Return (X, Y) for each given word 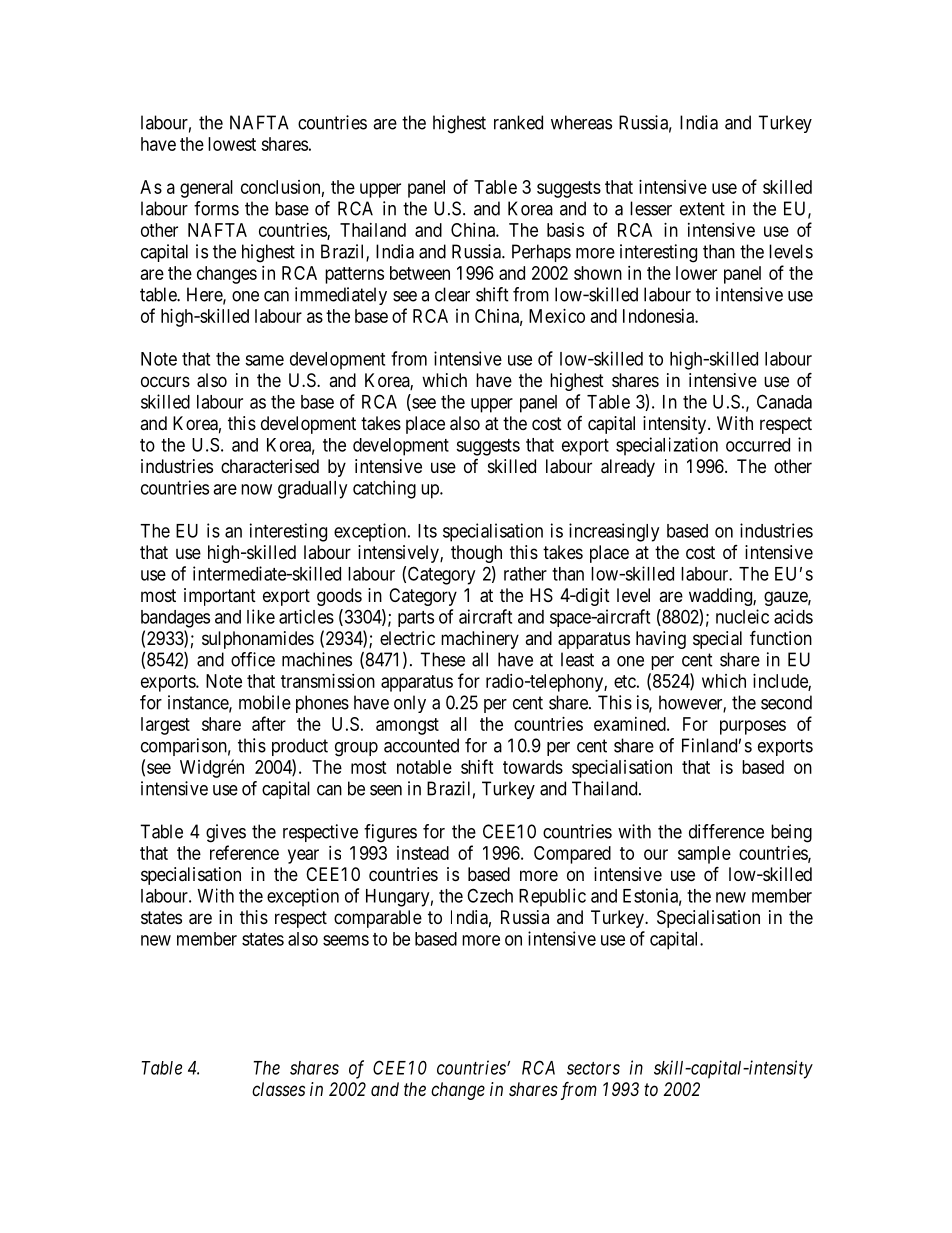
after (269, 723)
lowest (232, 144)
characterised (270, 466)
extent (702, 209)
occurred (758, 445)
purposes (753, 727)
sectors (593, 1068)
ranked (518, 122)
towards (533, 767)
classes (278, 1089)
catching (384, 489)
